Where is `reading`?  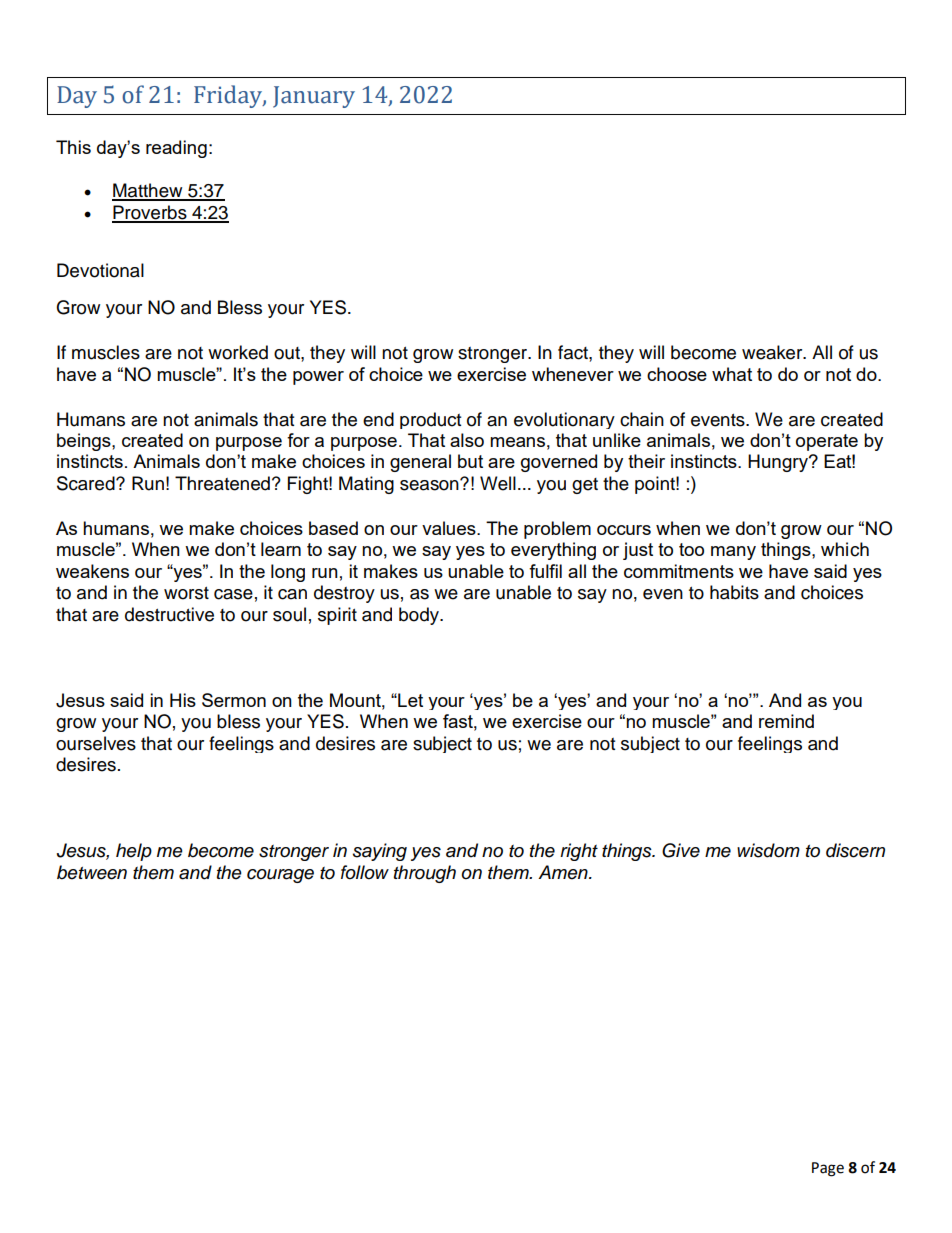 reading is located at coordinates (176, 149).
